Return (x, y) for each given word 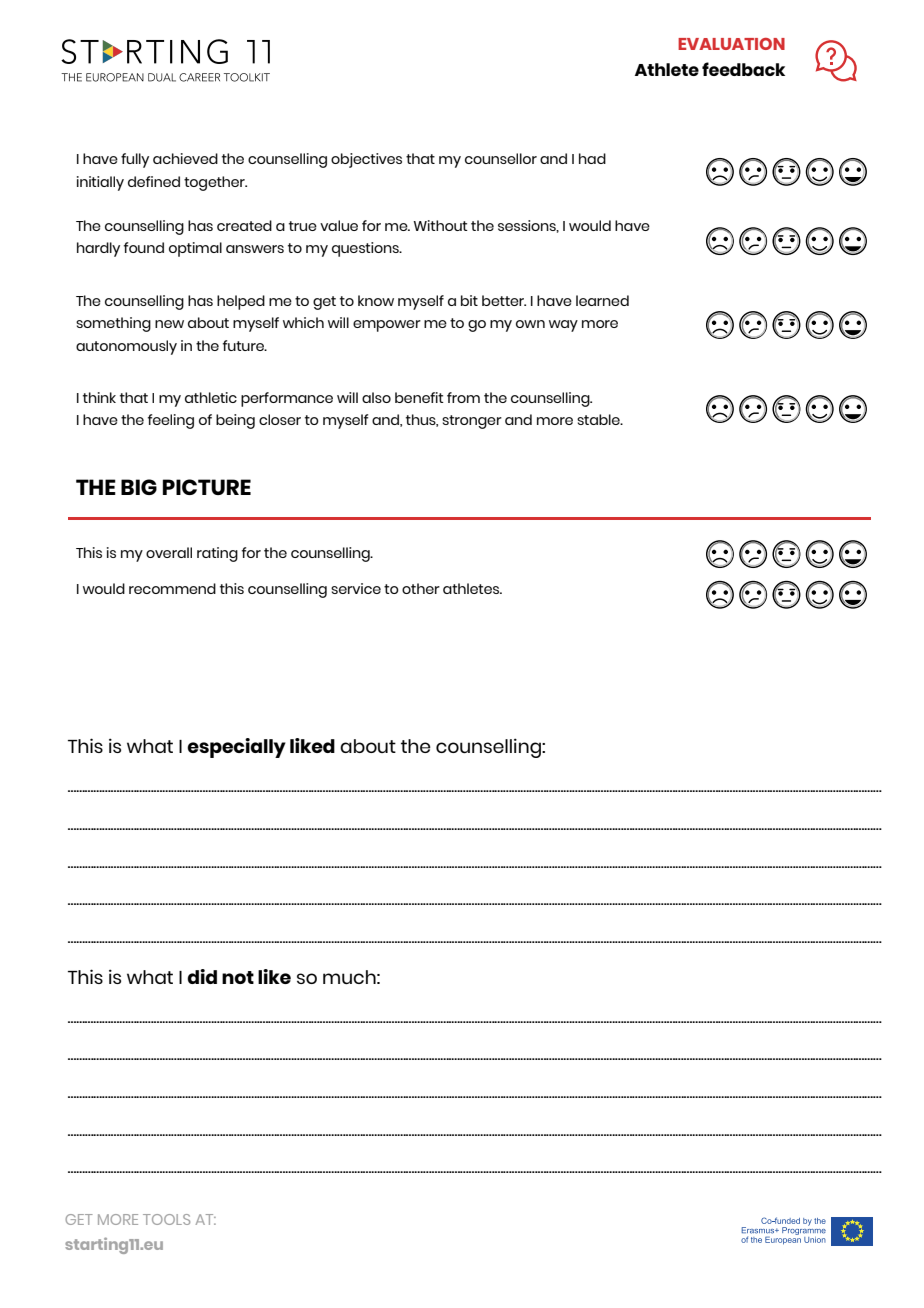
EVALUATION (731, 44)
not (238, 977)
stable (599, 419)
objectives (366, 160)
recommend (172, 588)
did (202, 976)
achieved (185, 158)
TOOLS (166, 1219)
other (421, 588)
